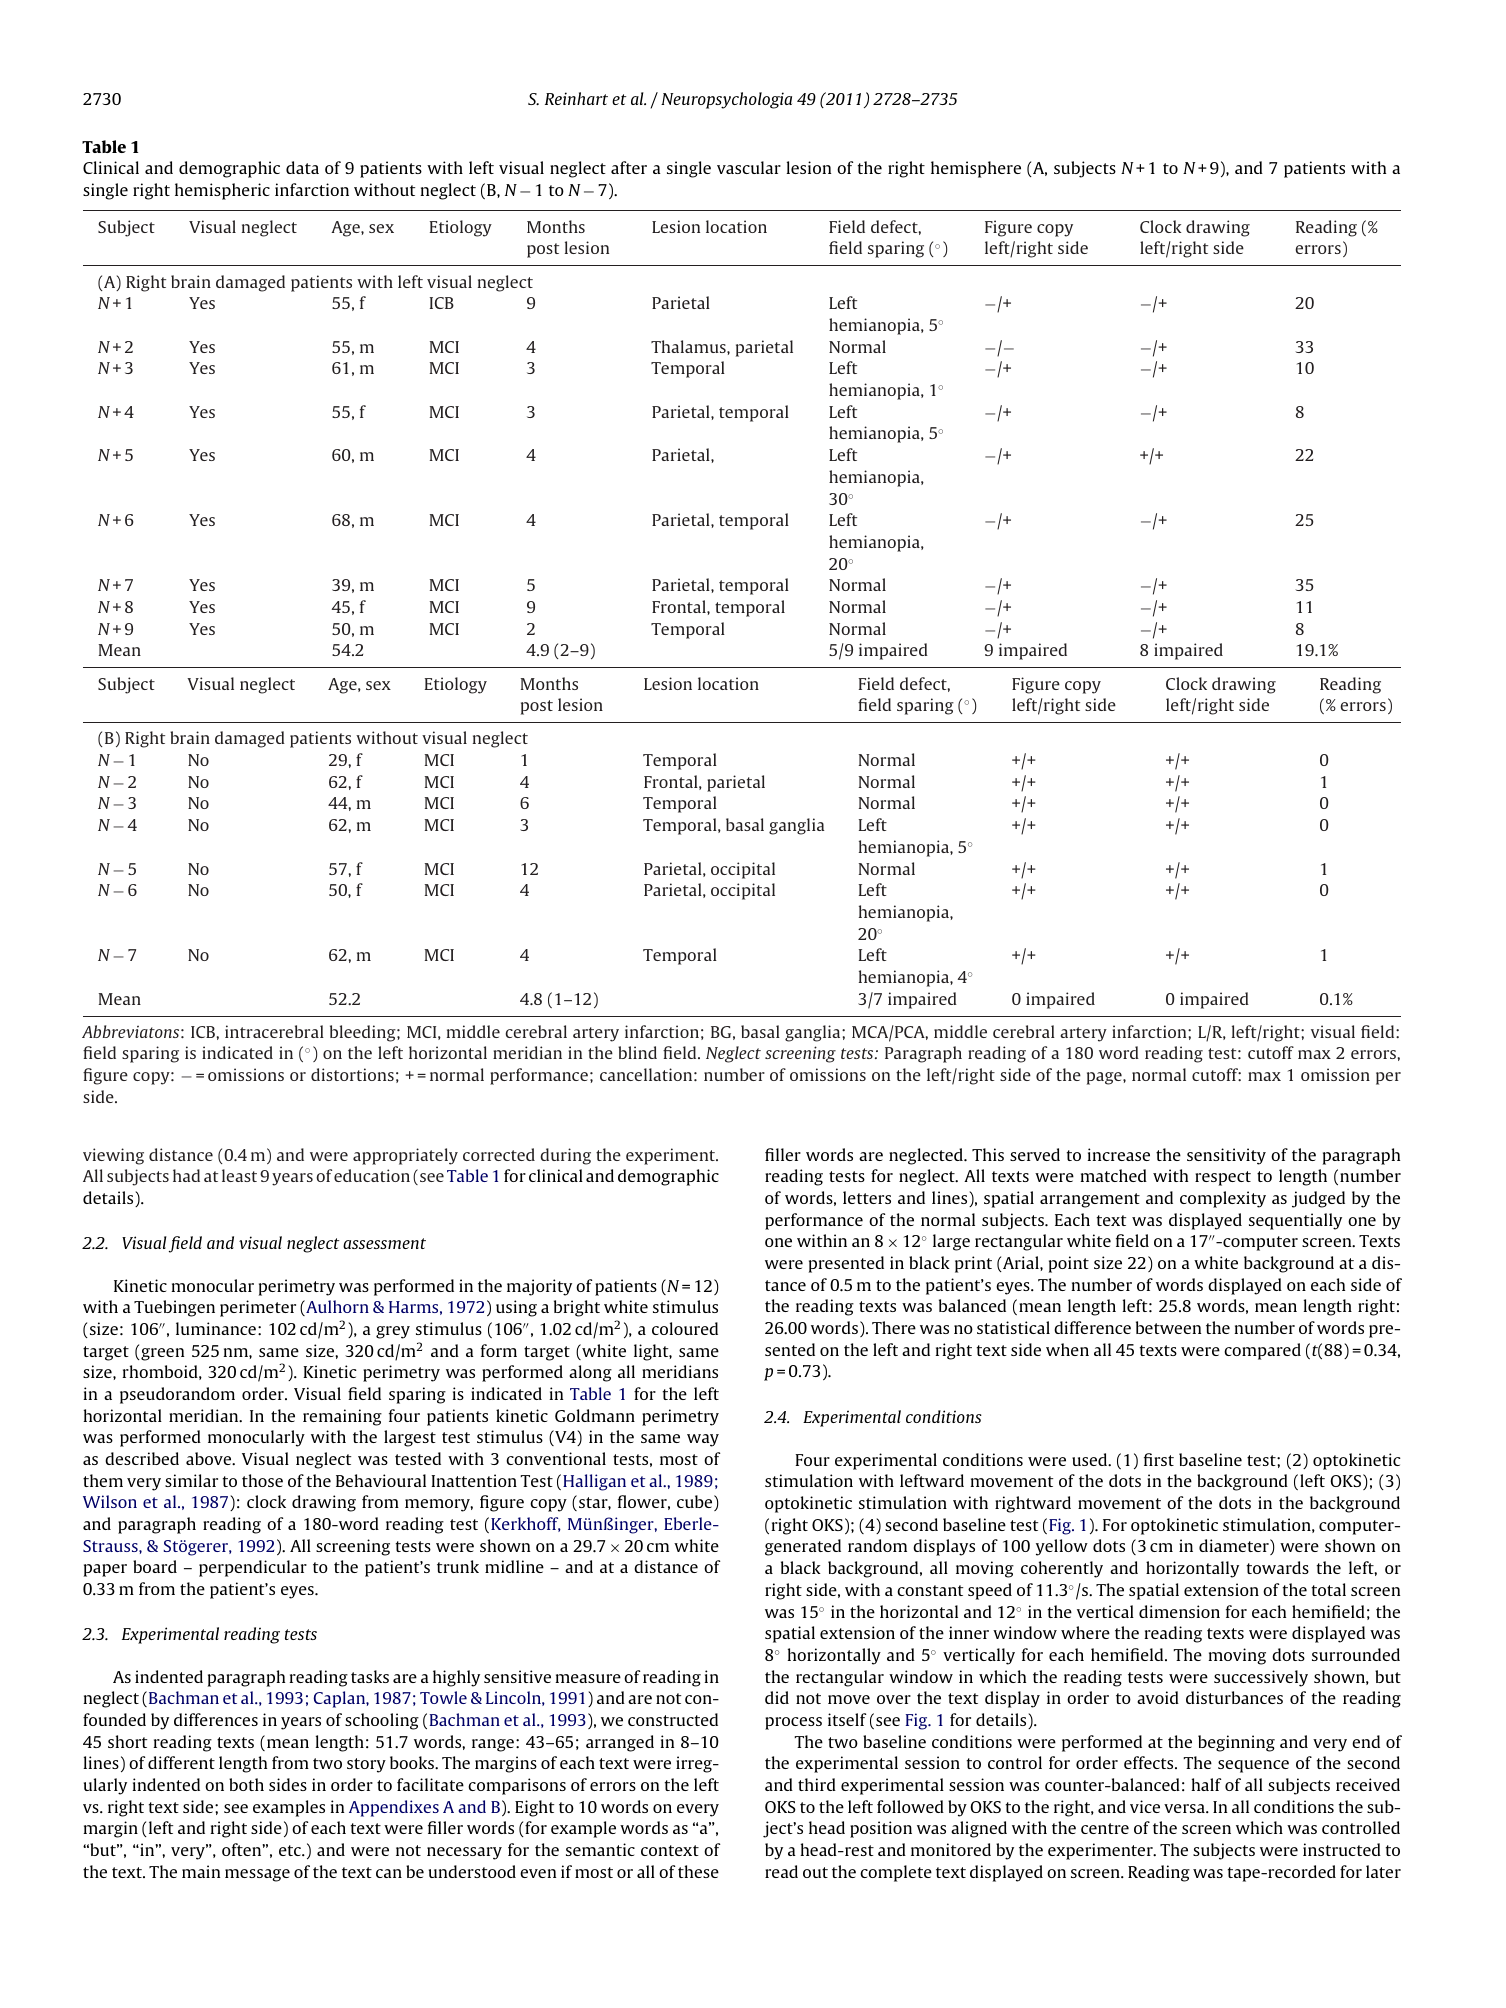 Image resolution: width=1506 pixels, height=2008 pixels. I want to click on data, so click(302, 167).
